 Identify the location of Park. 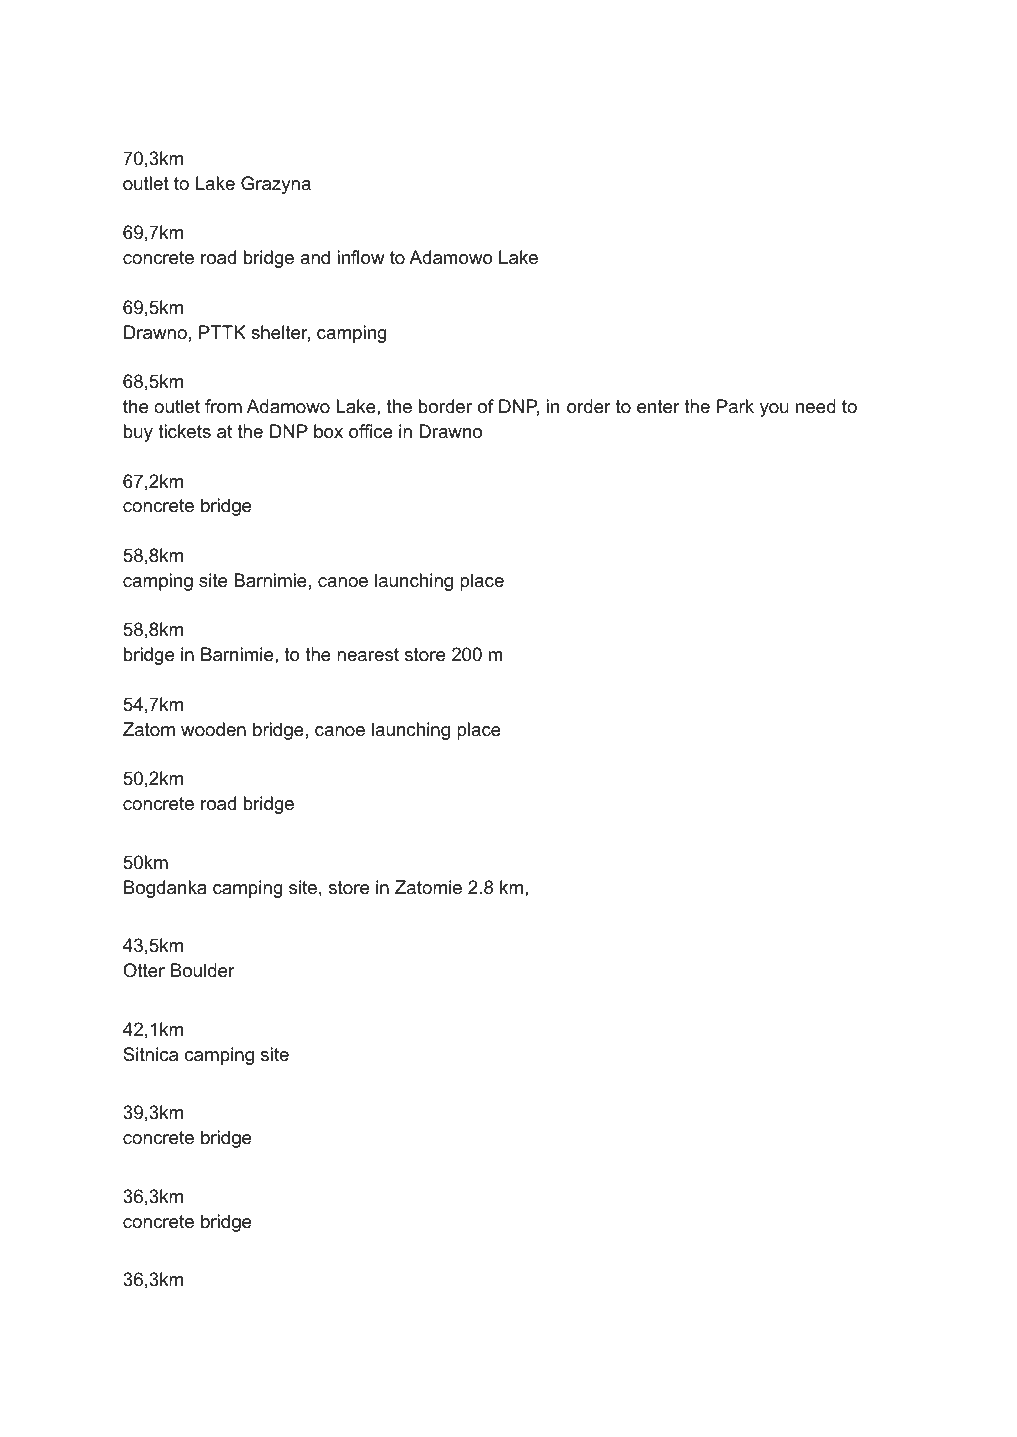
(735, 406).
